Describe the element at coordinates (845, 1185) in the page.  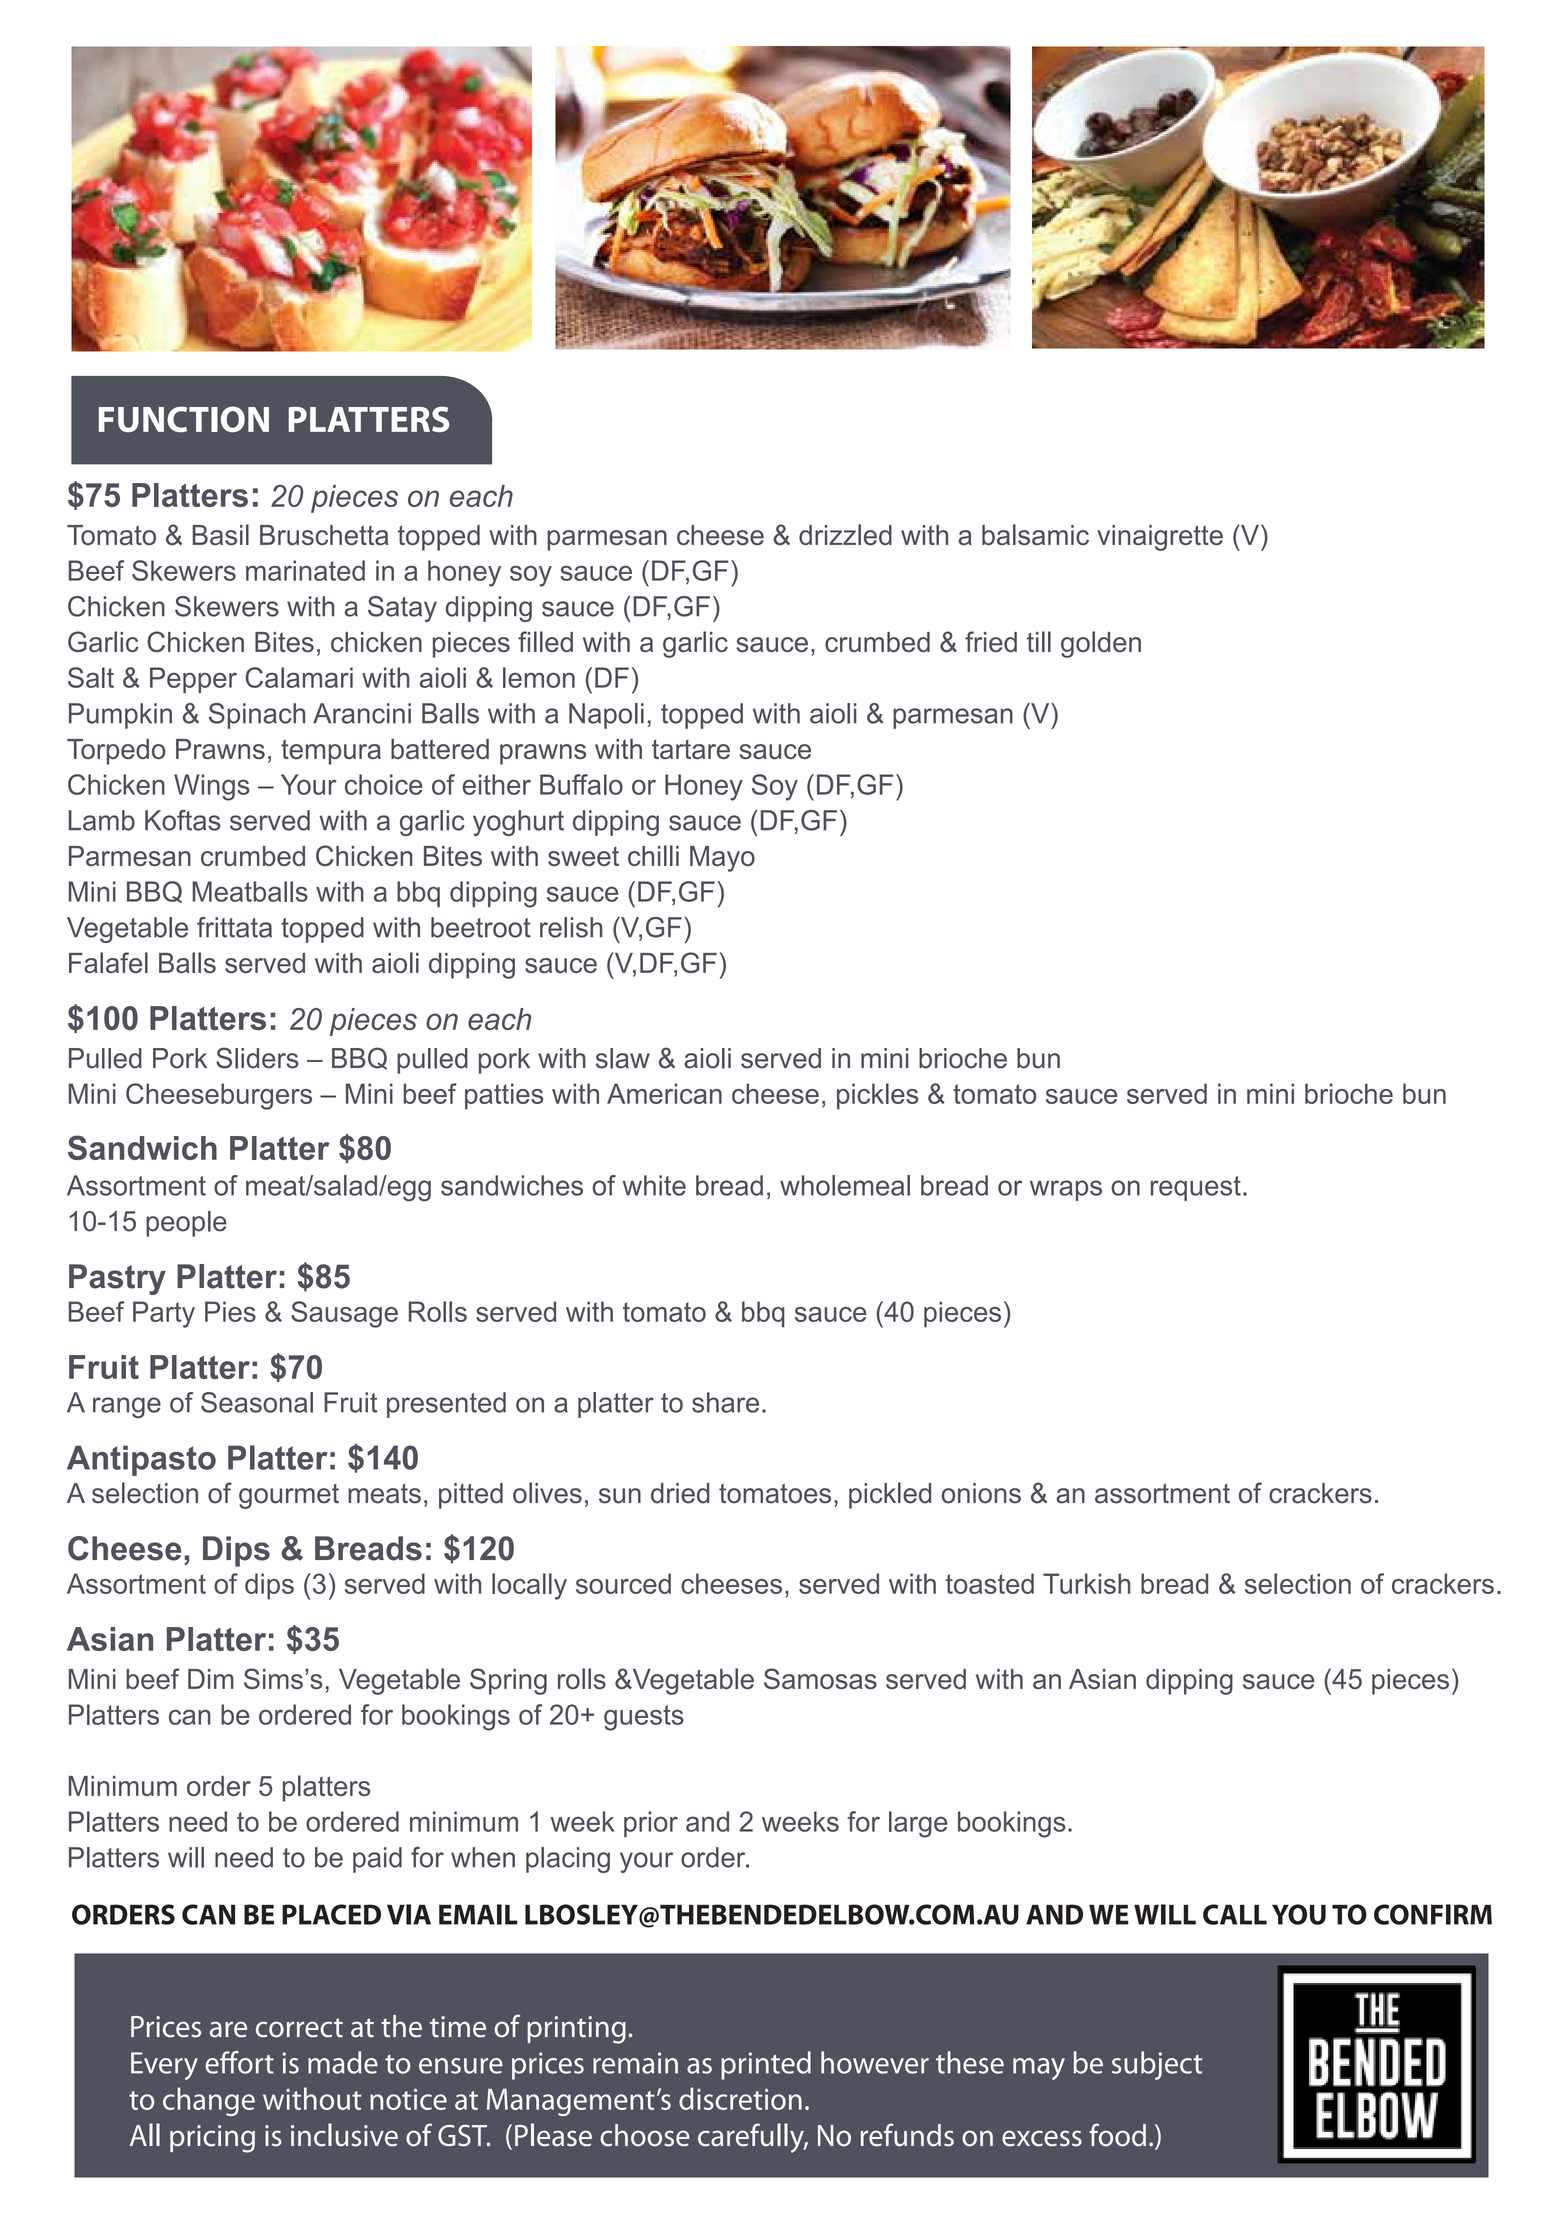
I see `wholemeal` at that location.
